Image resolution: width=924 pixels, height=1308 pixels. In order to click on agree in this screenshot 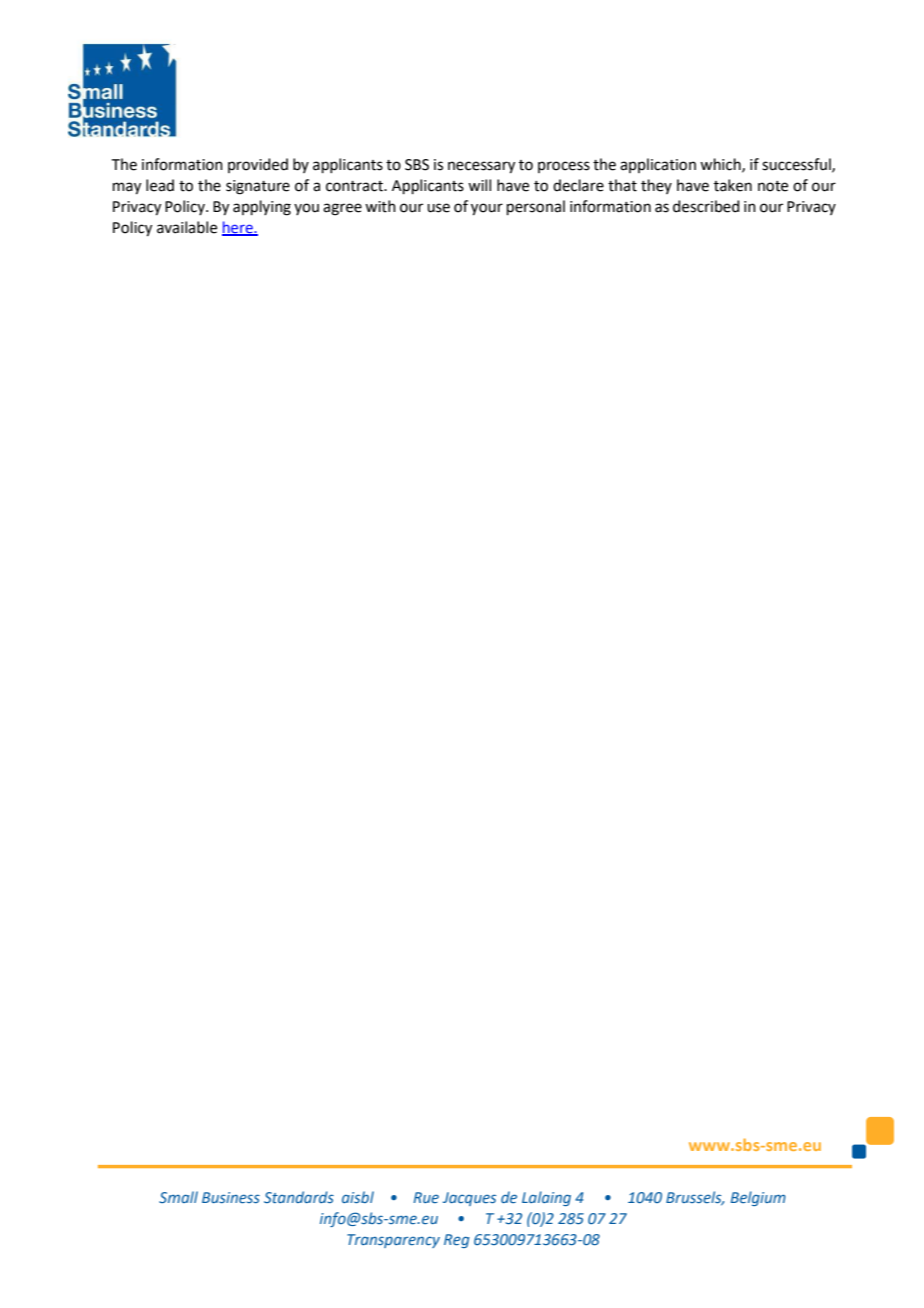, I will do `click(342, 209)`.
